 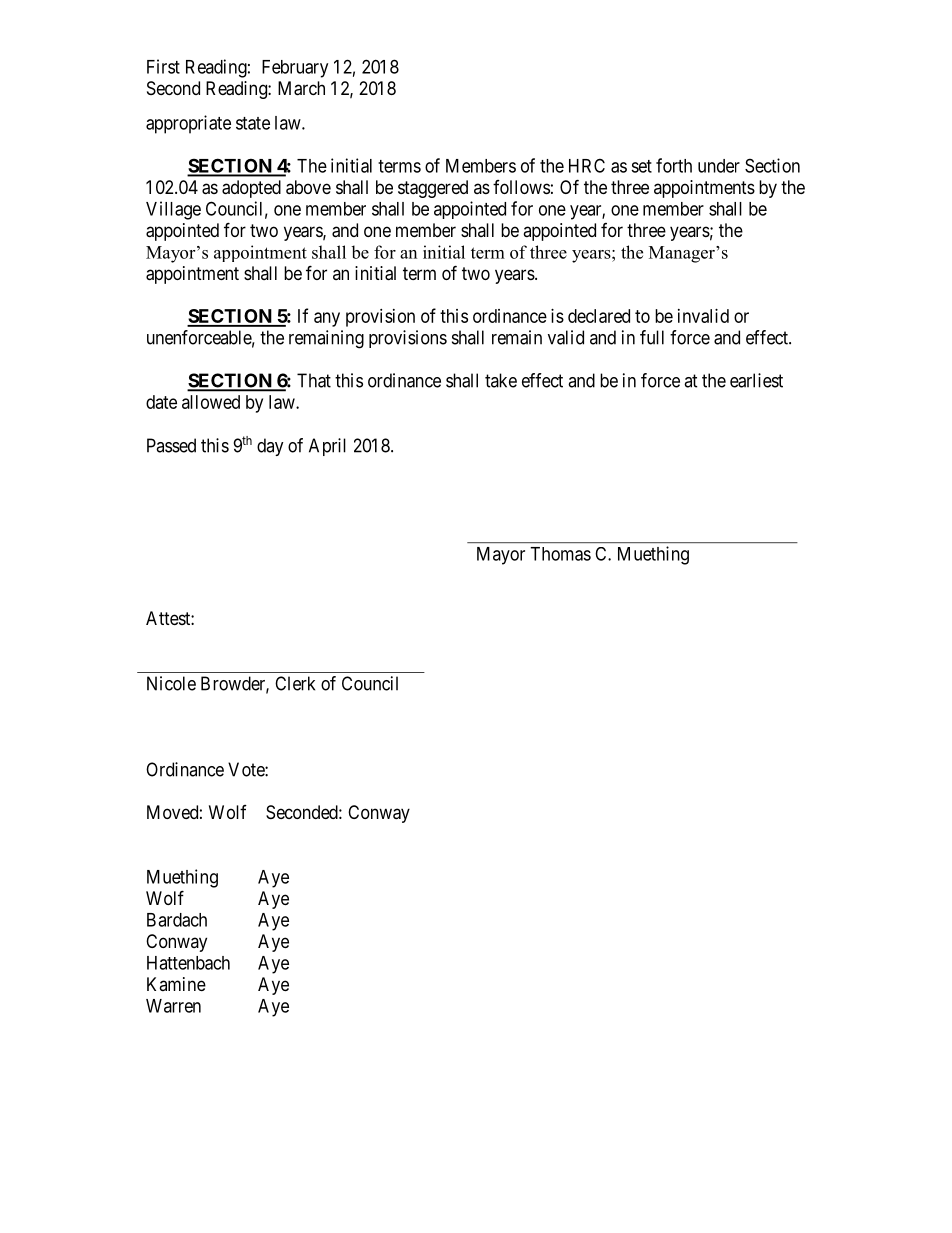 I want to click on forth, so click(x=674, y=165).
